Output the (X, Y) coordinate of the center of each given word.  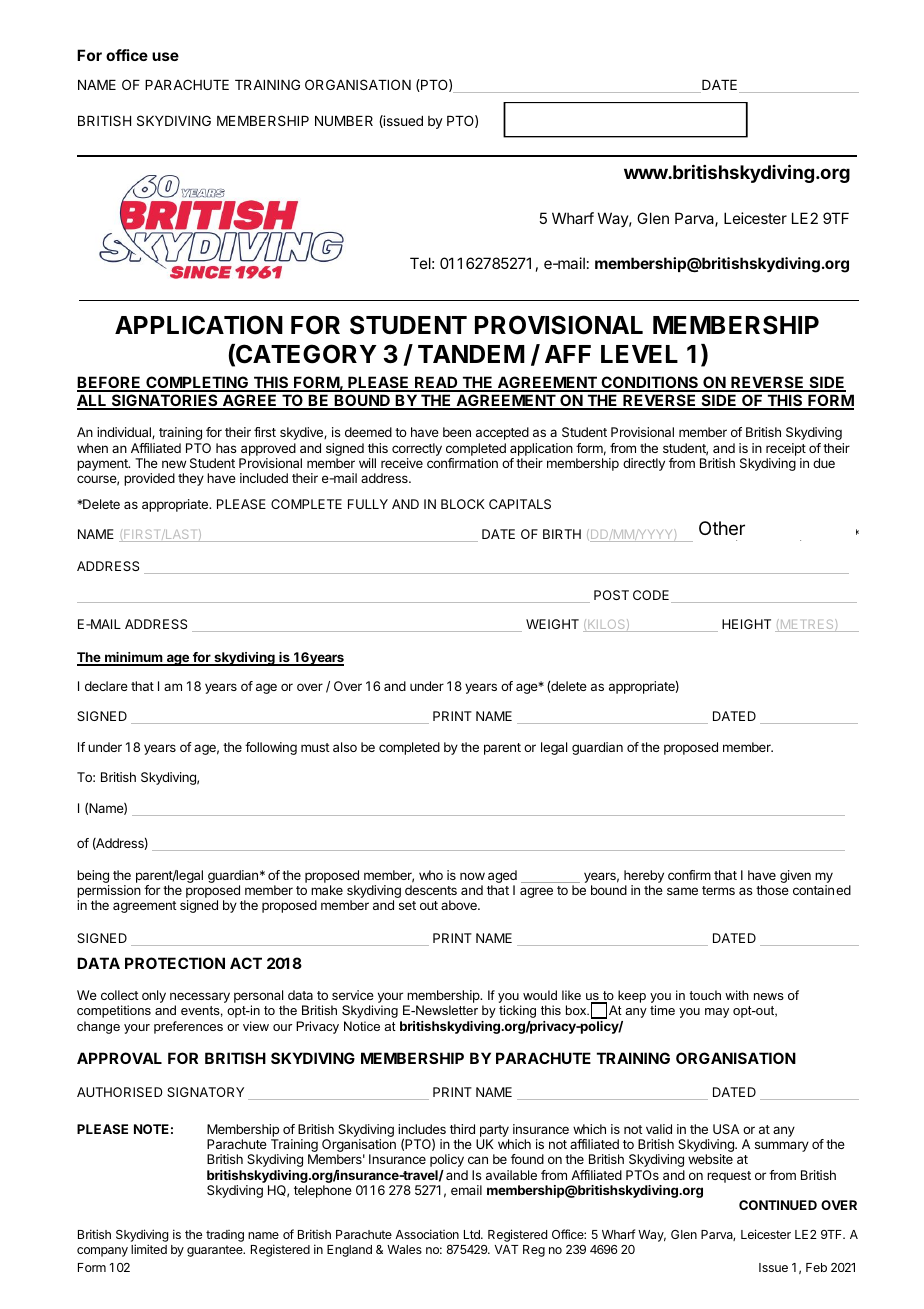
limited (149, 1249)
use (165, 56)
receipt (786, 449)
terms (718, 890)
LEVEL (639, 354)
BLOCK (463, 504)
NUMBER (344, 121)
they (191, 479)
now (472, 876)
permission (109, 891)
